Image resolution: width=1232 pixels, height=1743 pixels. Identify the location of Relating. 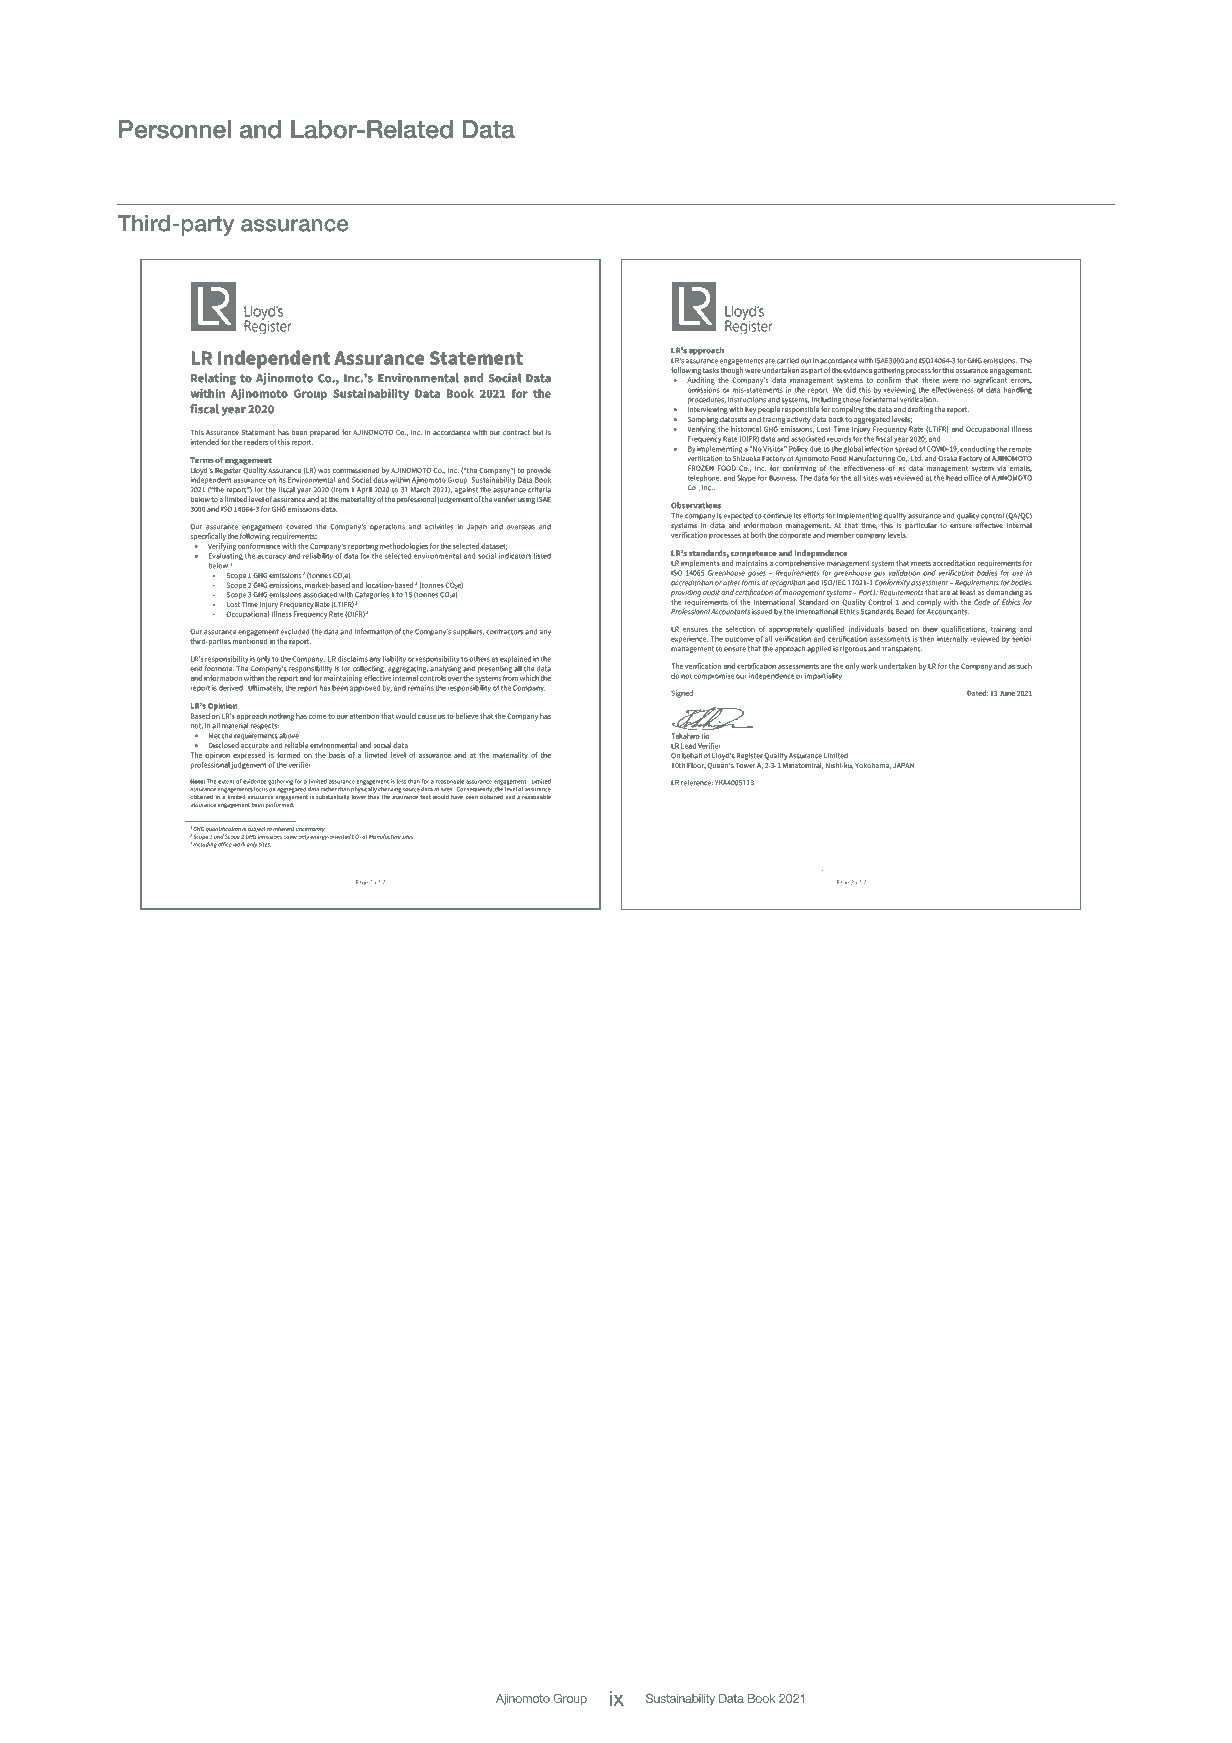
(213, 379).
